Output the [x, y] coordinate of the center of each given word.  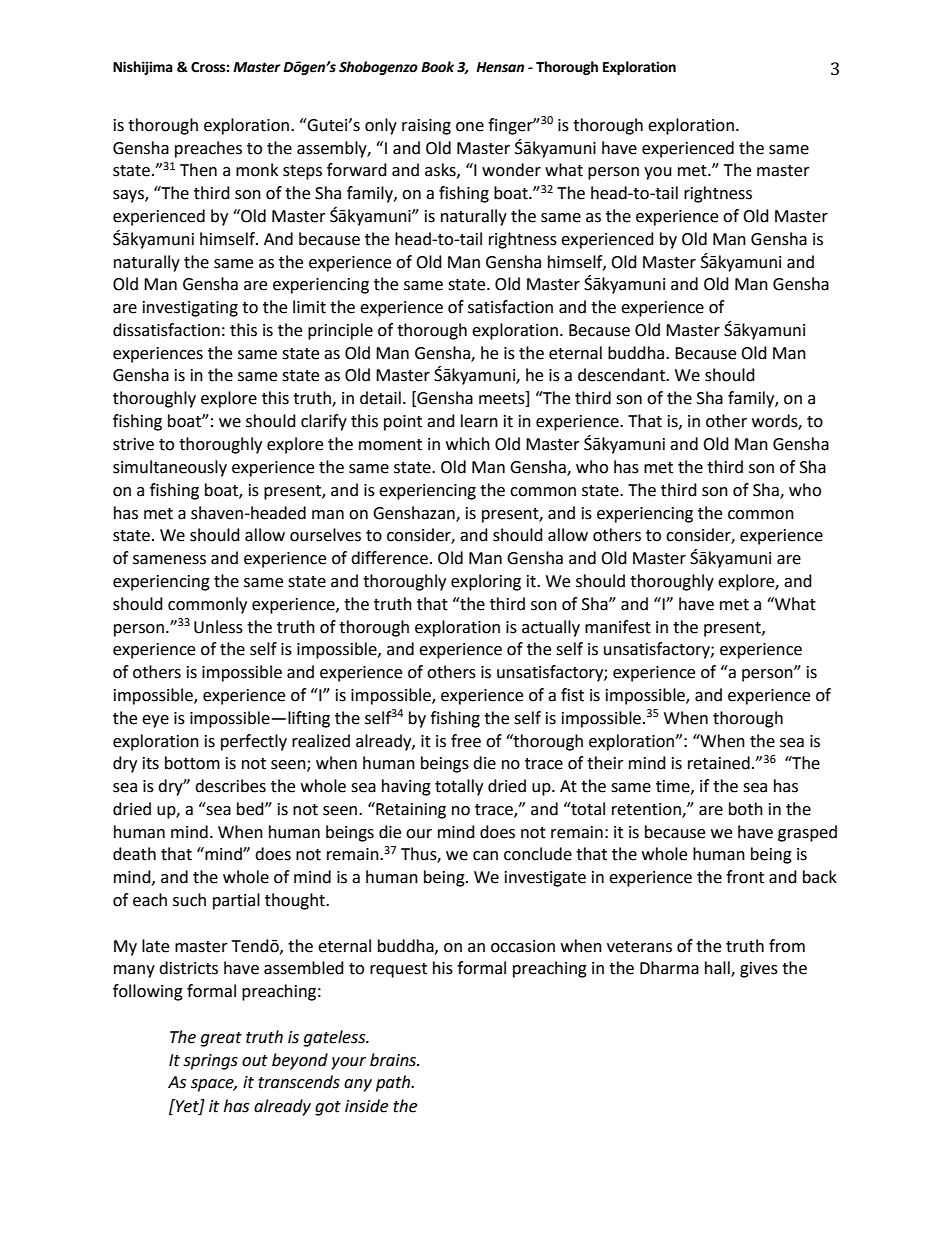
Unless [218, 627]
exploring [486, 582]
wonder [511, 170]
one [470, 127]
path [394, 1083]
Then [198, 170]
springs [210, 1062]
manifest [618, 627]
